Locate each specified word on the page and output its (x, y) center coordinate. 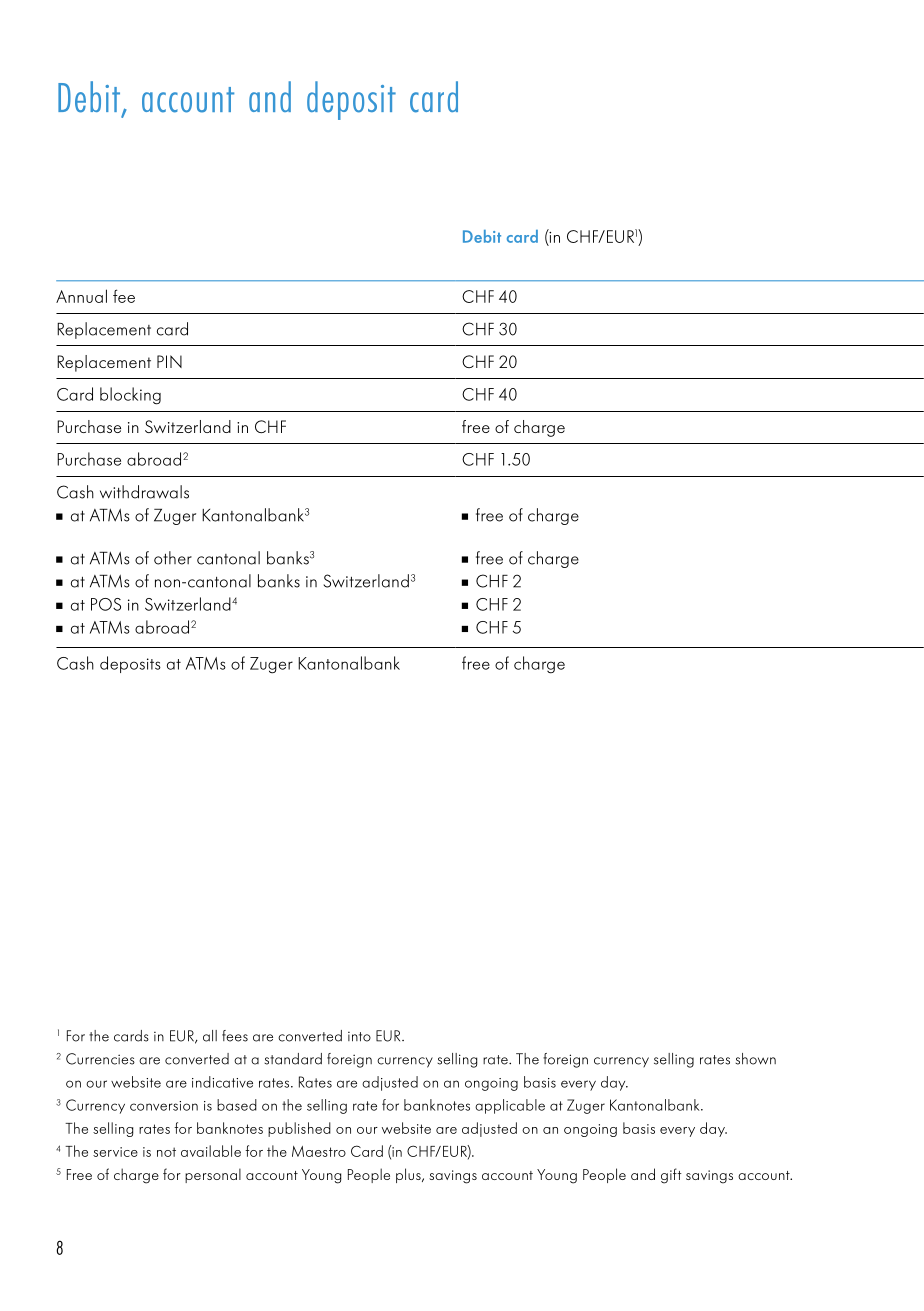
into (359, 1037)
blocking (130, 396)
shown (755, 1059)
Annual (81, 296)
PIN (169, 361)
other (173, 558)
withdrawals (144, 492)
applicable (510, 1106)
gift (671, 1176)
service (115, 1152)
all (210, 1036)
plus (409, 1175)
